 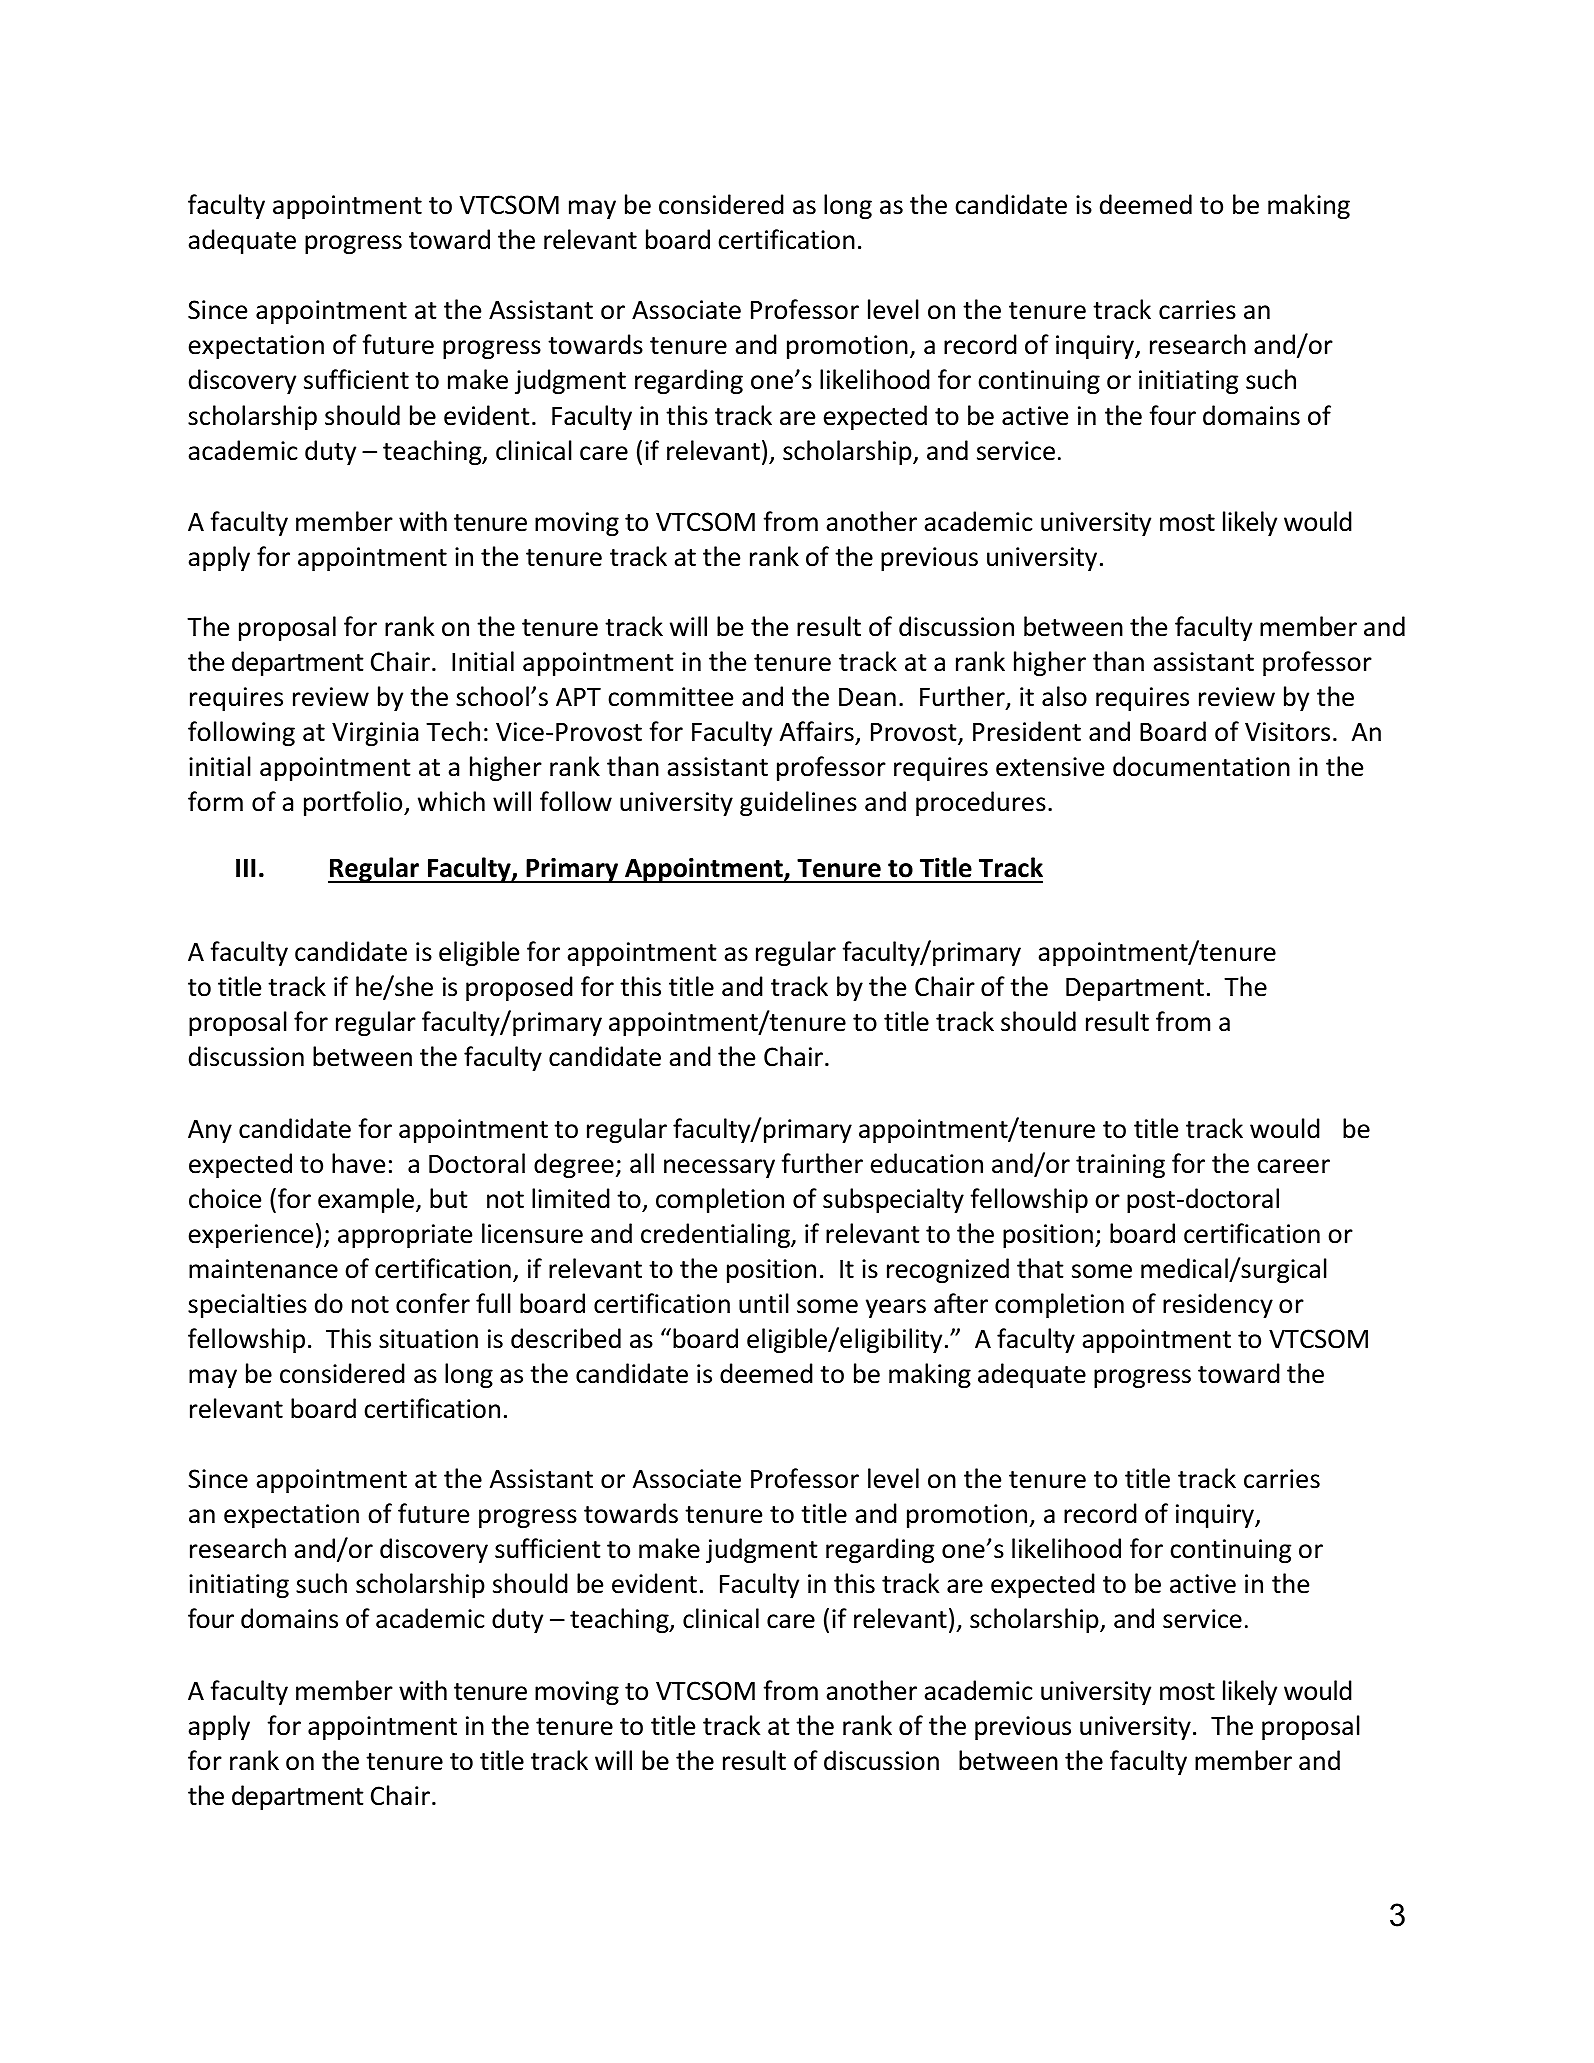 What do you see at coordinates (817, 731) in the image?
I see `Affairs` at bounding box center [817, 731].
